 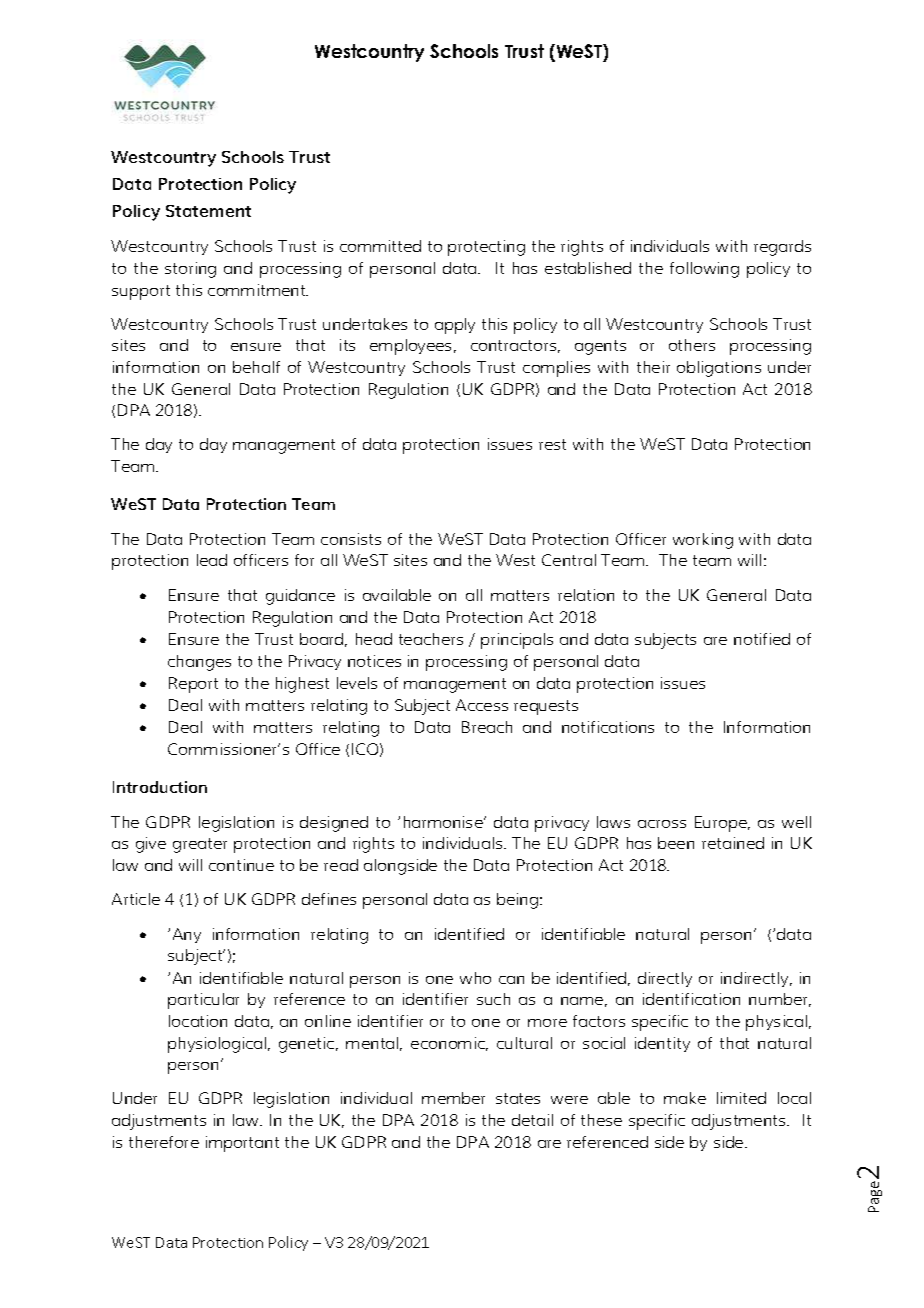 I want to click on member, so click(x=453, y=1098).
